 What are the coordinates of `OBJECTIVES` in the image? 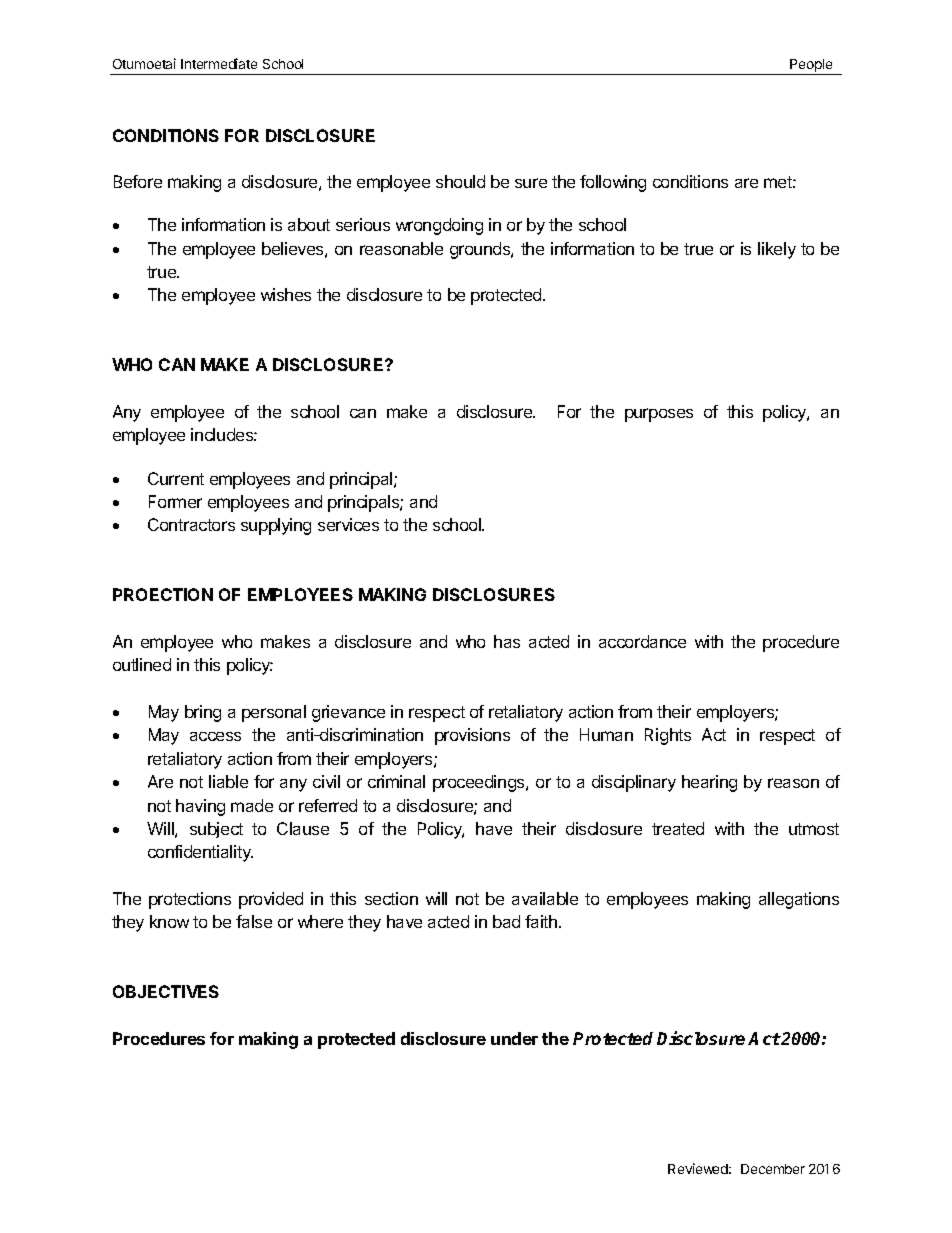 It's located at (166, 991).
